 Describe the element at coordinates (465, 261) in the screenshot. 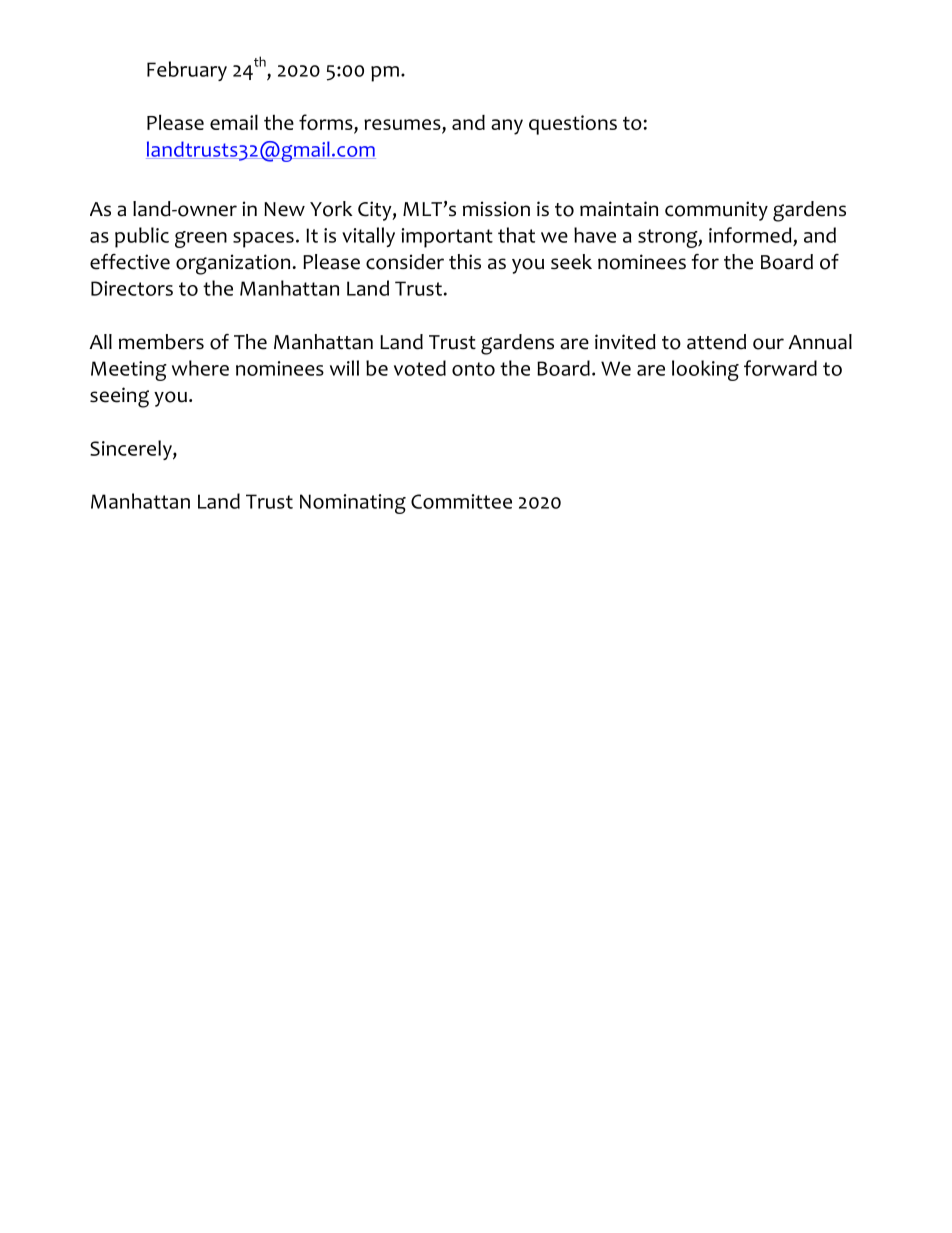

I see `this` at that location.
